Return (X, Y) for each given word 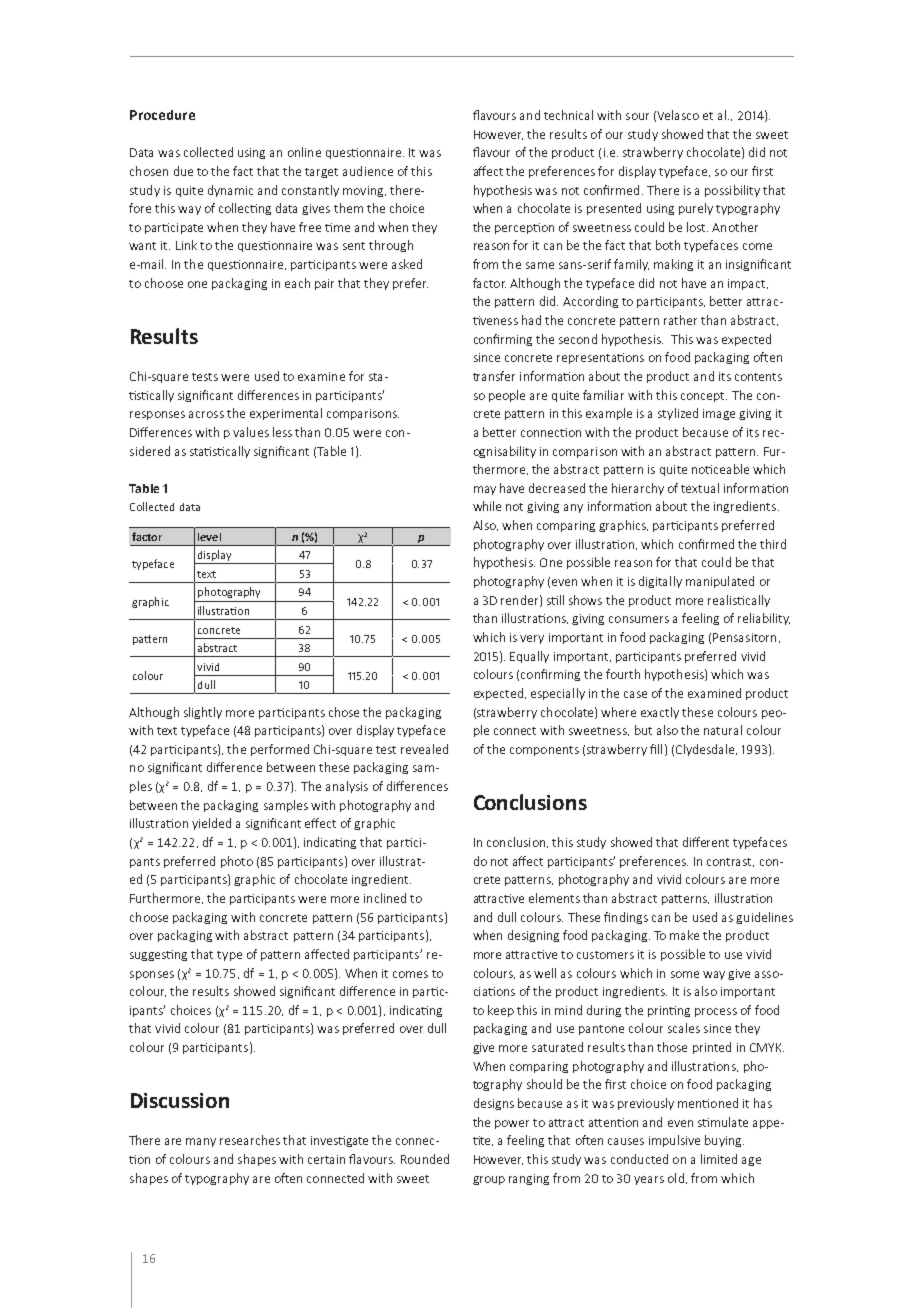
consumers (639, 619)
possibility (732, 191)
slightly (203, 713)
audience (368, 171)
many (201, 1142)
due (183, 171)
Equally (529, 657)
